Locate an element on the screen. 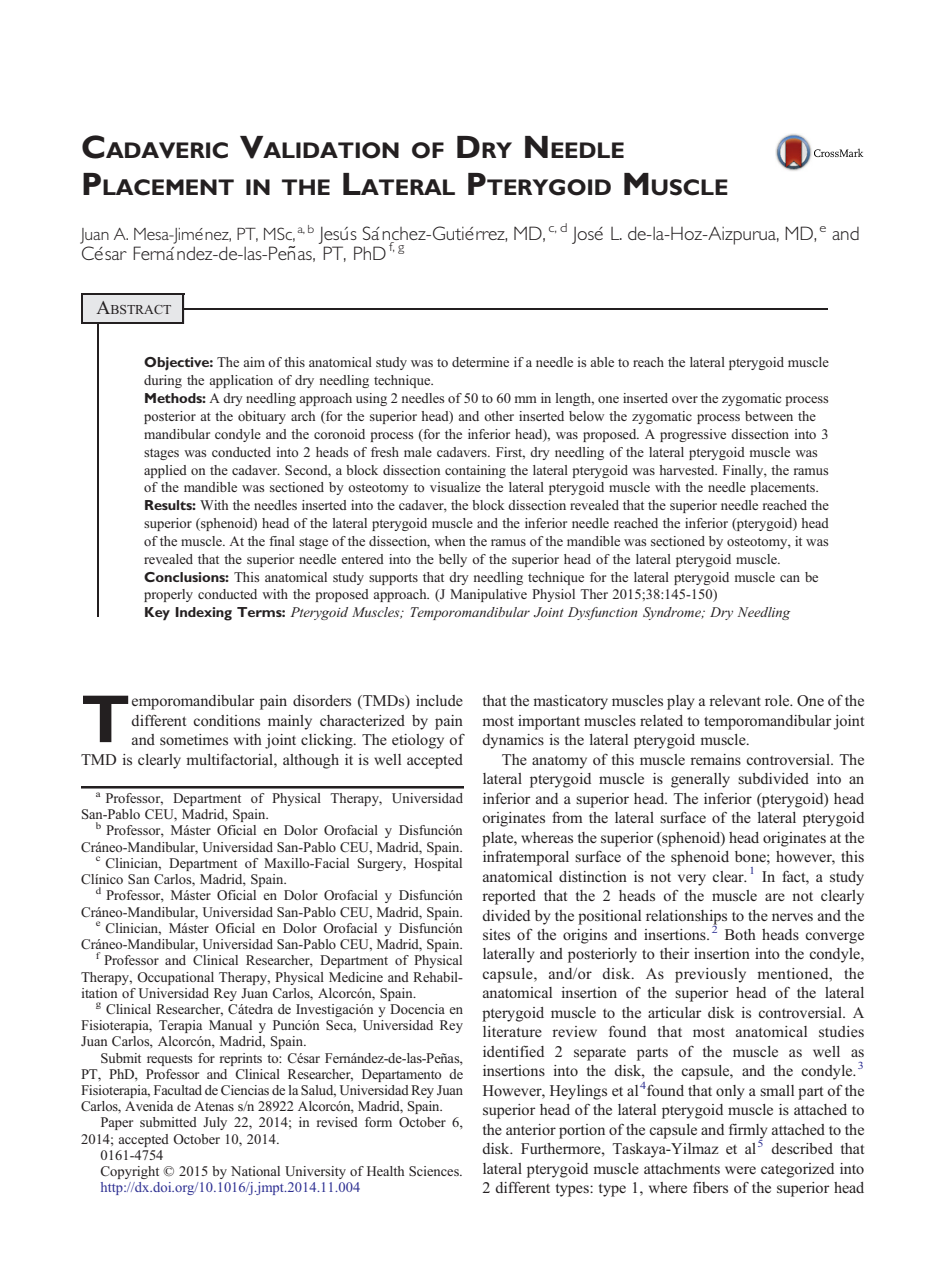 This screenshot has height=1275, width=952. determine is located at coordinates (480, 362).
